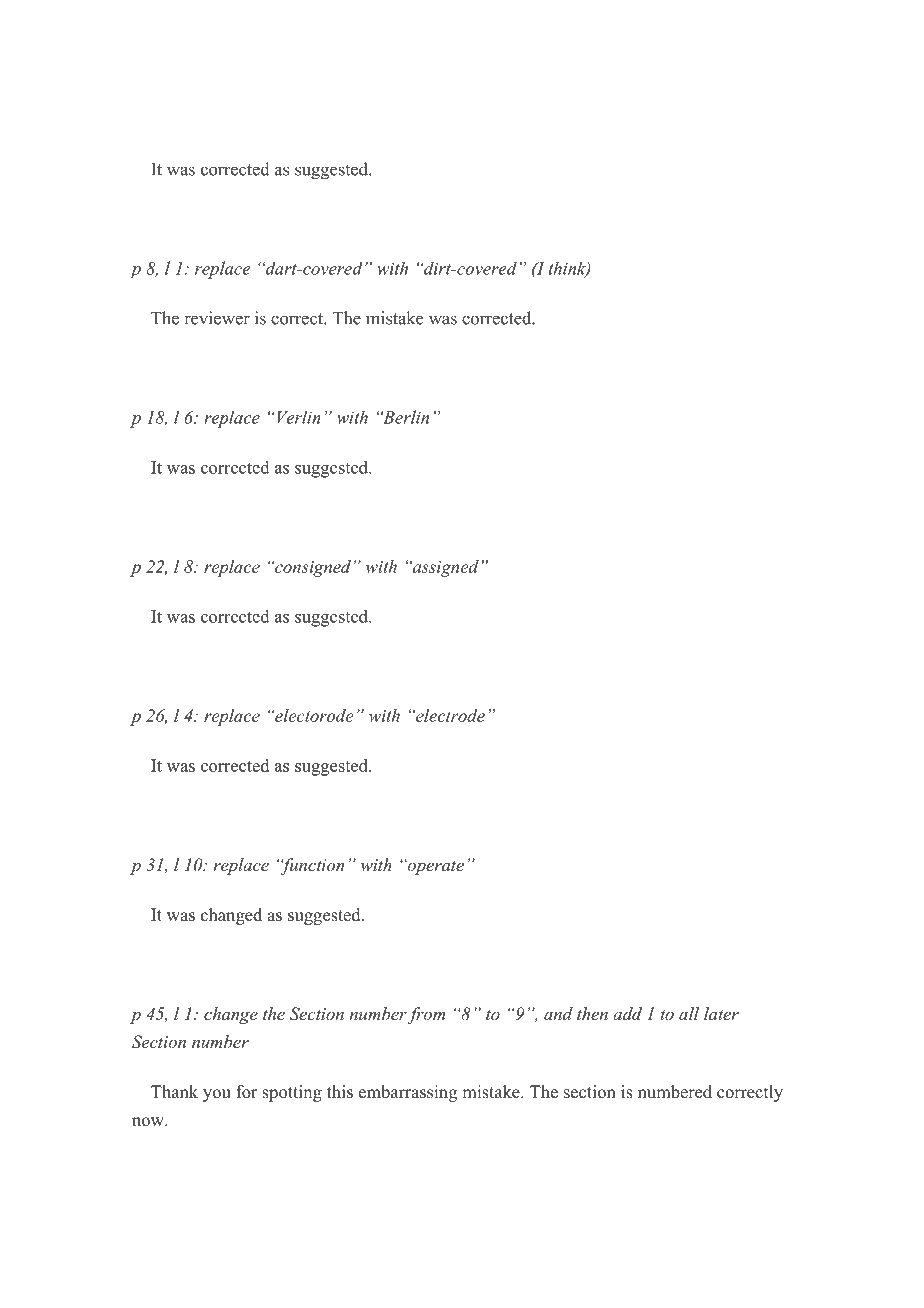 The height and width of the image is (1308, 924). What do you see at coordinates (689, 1013) in the image?
I see `all` at bounding box center [689, 1013].
